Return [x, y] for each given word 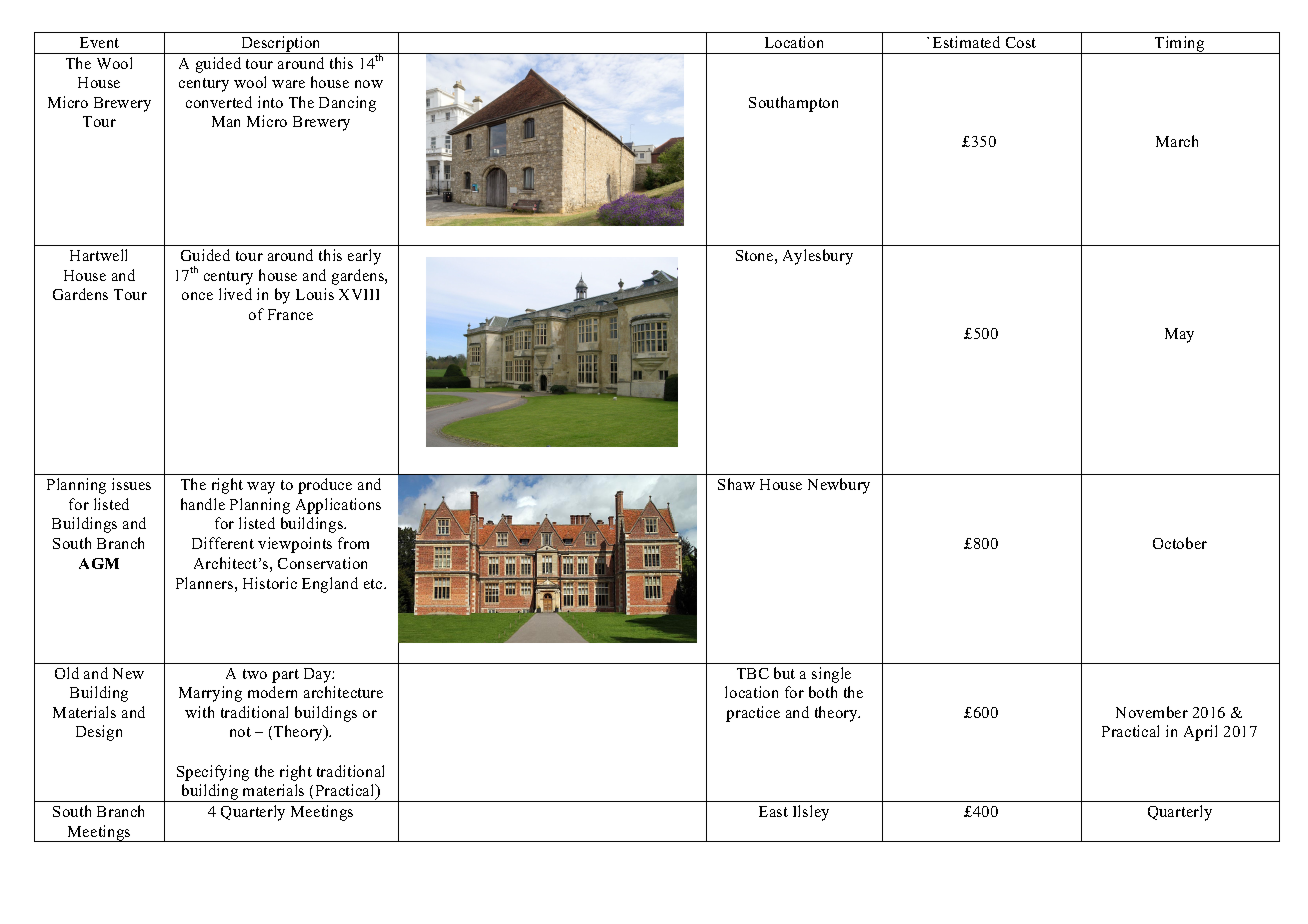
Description [281, 45]
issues [131, 484]
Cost [1021, 42]
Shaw [736, 484]
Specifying [213, 773]
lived [235, 294]
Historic [270, 583]
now [369, 84]
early [364, 257]
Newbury [839, 486]
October [1180, 543]
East [773, 811]
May [1179, 335]
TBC [753, 673]
